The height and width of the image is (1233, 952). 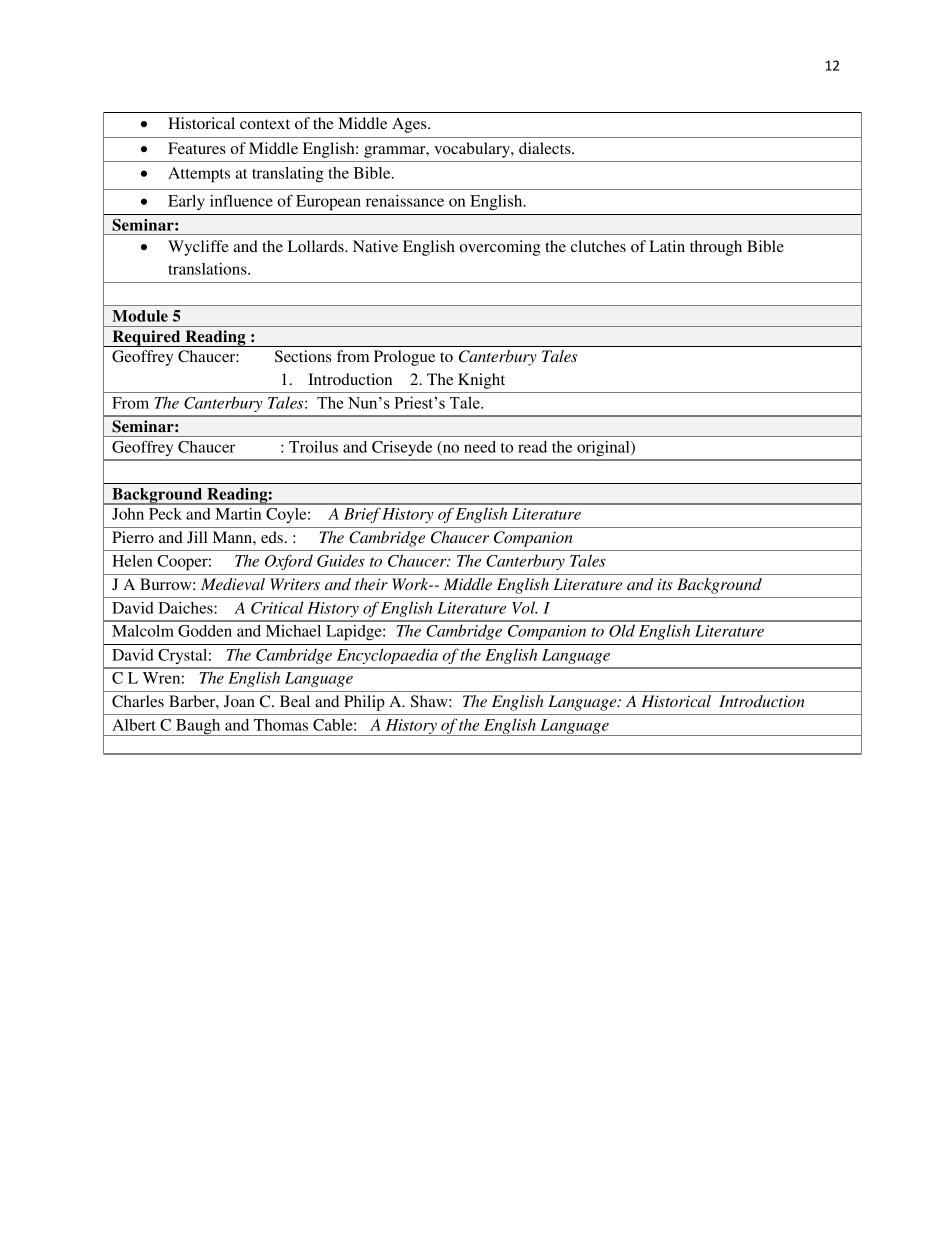 What do you see at coordinates (546, 148) in the image?
I see `dialects` at bounding box center [546, 148].
